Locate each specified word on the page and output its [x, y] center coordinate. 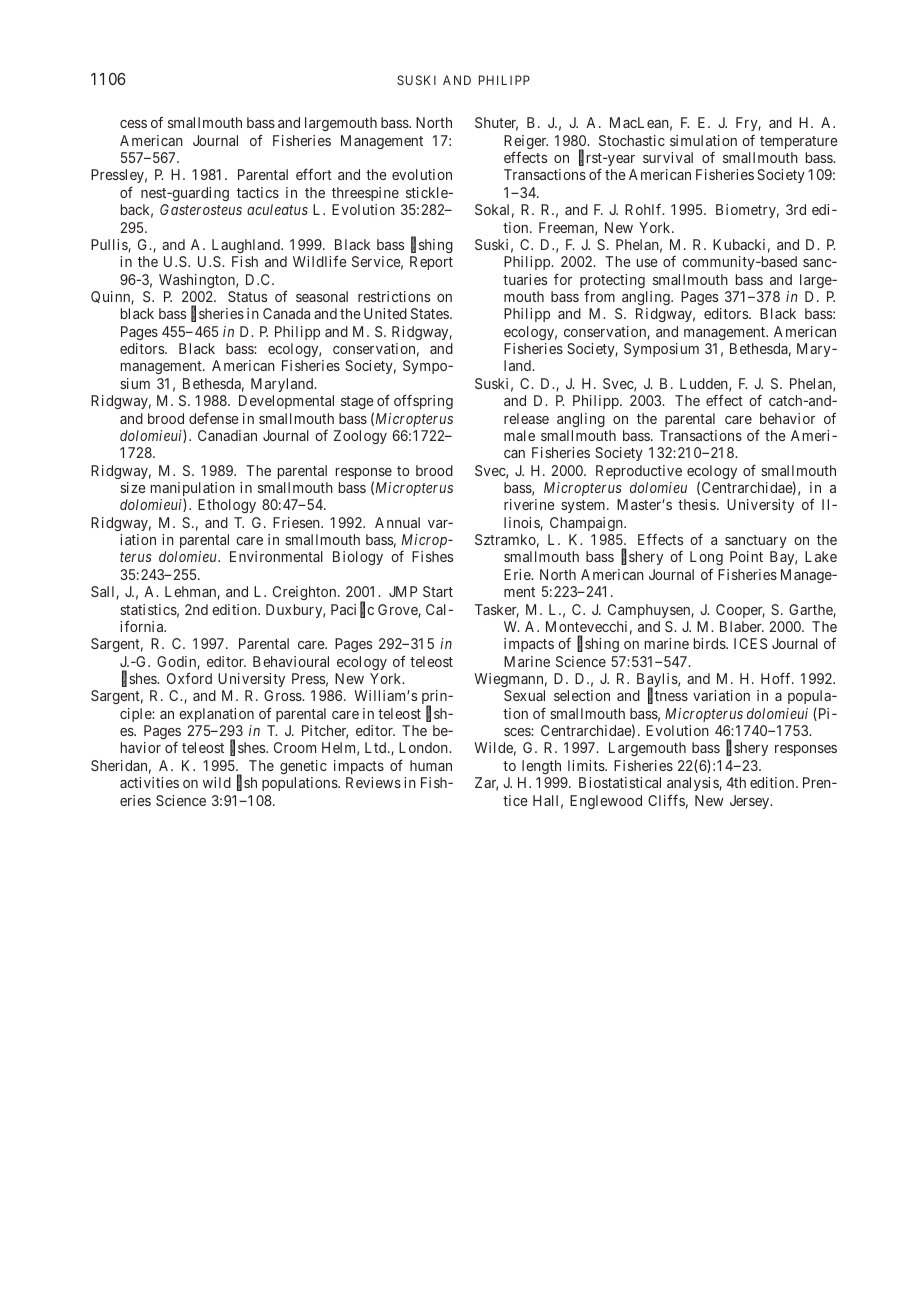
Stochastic [632, 140]
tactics [258, 192]
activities [149, 782]
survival [668, 157]
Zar [486, 784]
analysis [693, 784]
